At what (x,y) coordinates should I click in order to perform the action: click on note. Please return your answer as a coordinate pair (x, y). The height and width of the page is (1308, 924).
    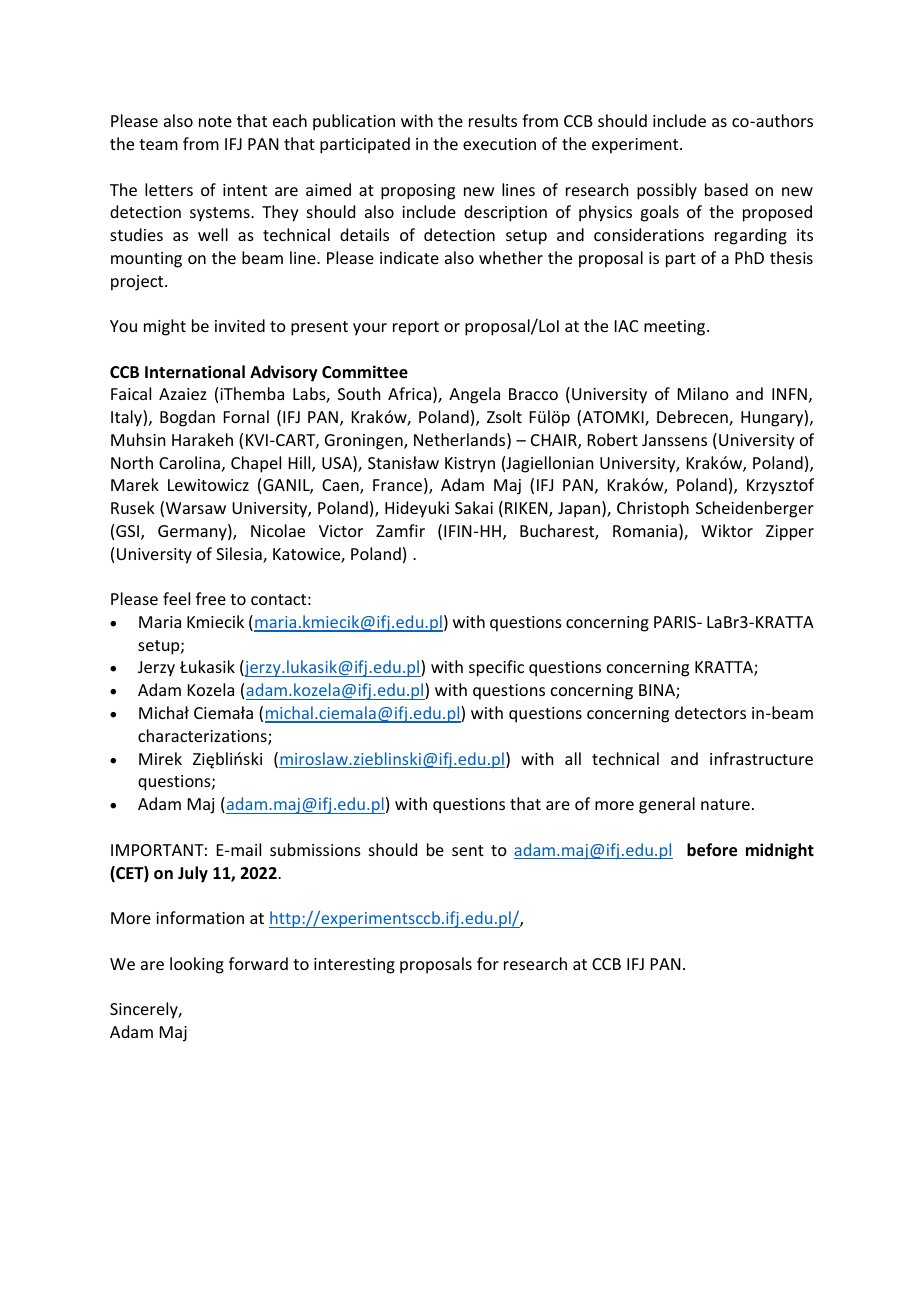
    Looking at the image, I should click on (215, 121).
